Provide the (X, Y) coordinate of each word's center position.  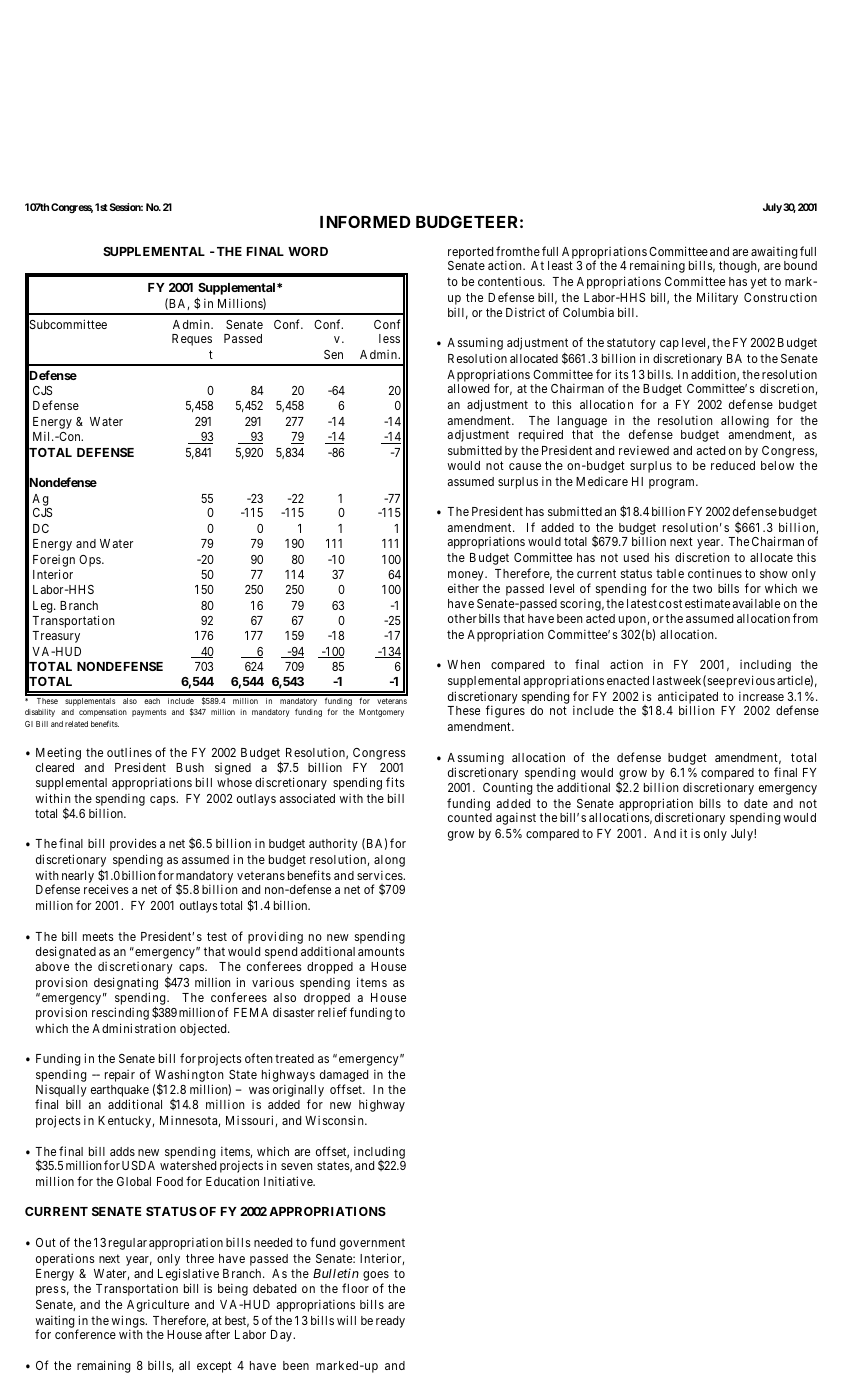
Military (717, 298)
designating (126, 985)
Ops (91, 561)
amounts (381, 951)
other (462, 618)
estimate (707, 603)
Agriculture (158, 1305)
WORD (308, 251)
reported (470, 253)
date (756, 803)
